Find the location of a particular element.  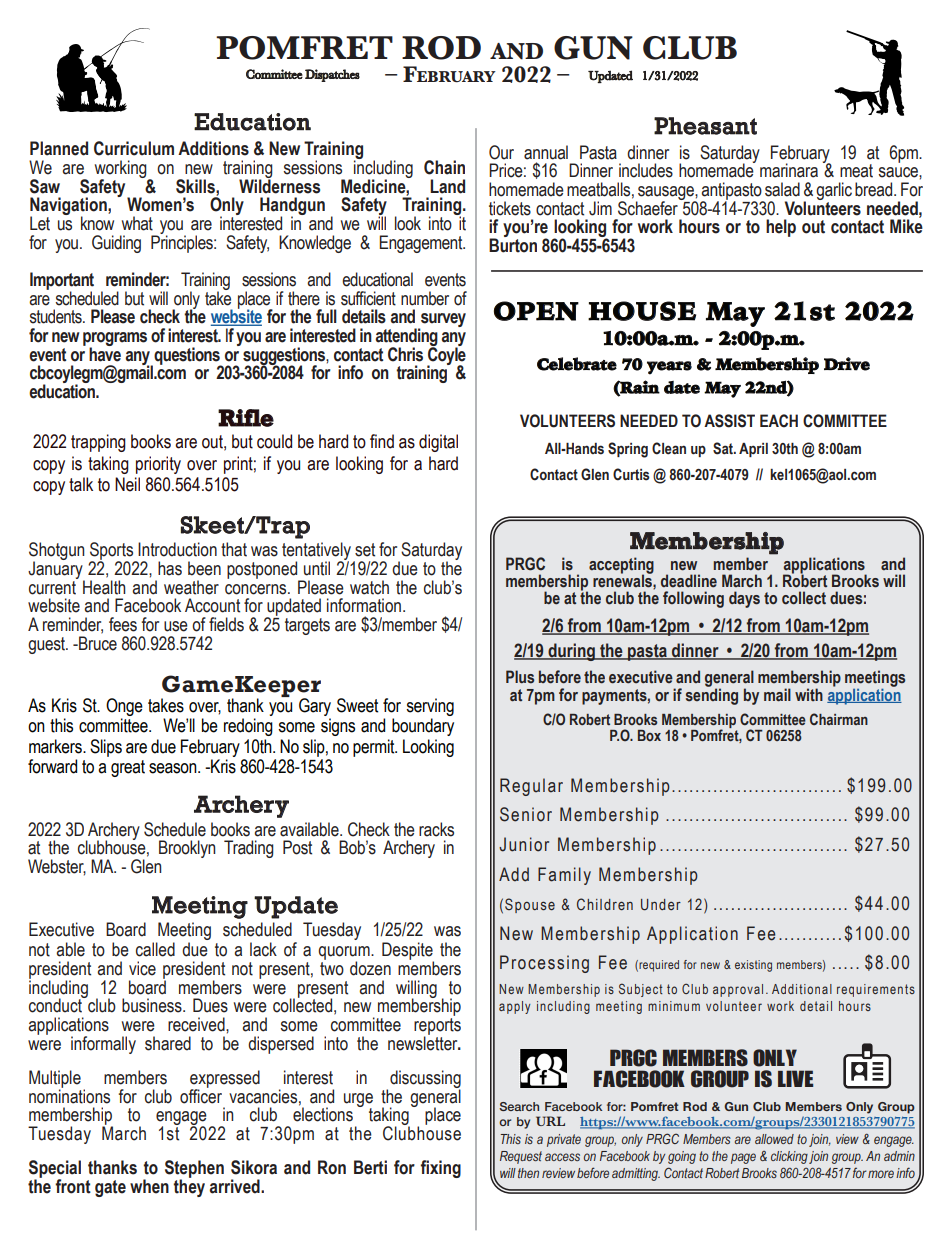

Curriculum is located at coordinates (134, 148).
